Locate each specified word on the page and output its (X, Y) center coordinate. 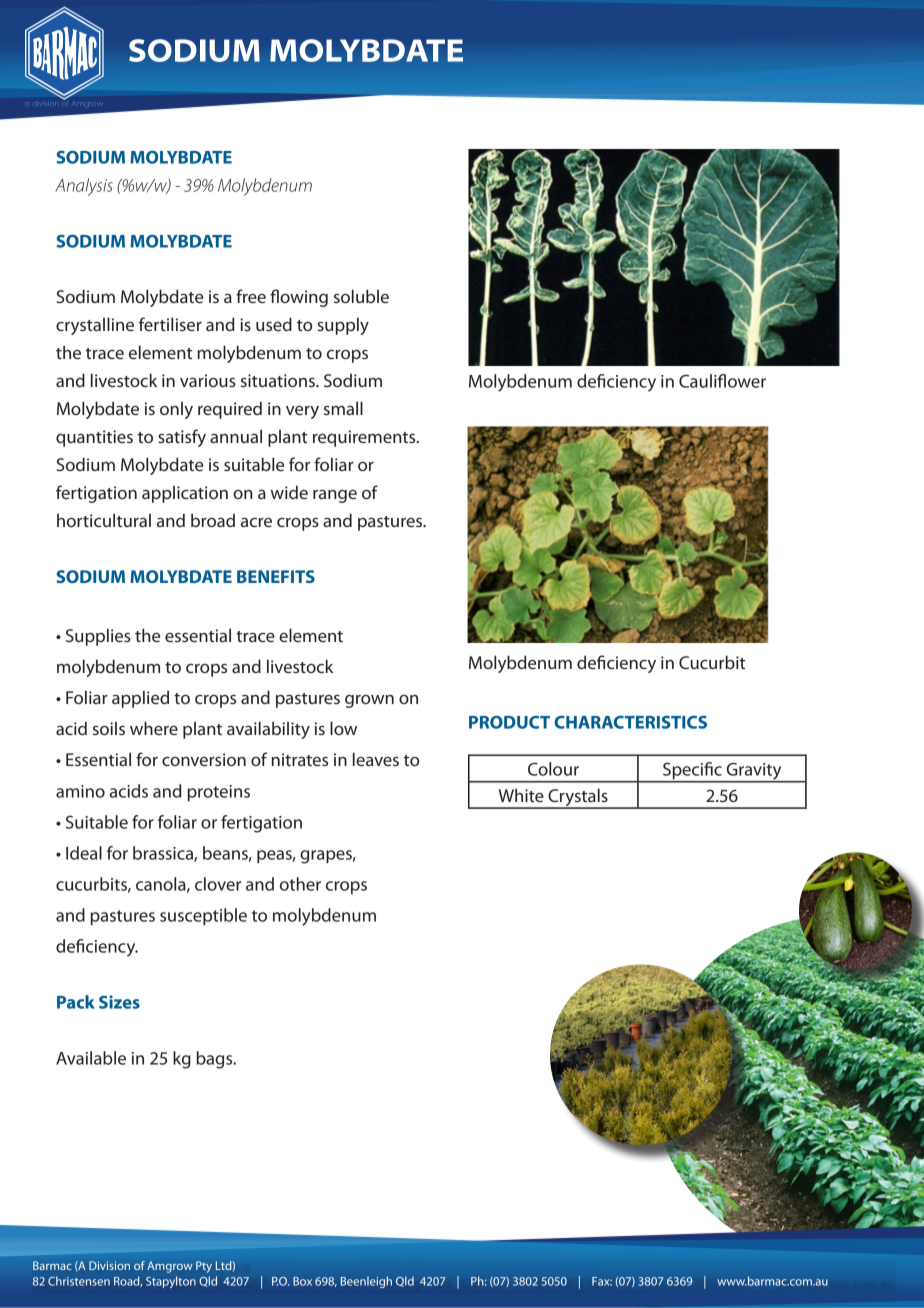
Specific (692, 772)
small (343, 408)
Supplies (98, 637)
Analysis (84, 187)
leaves (376, 759)
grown (369, 701)
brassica (164, 854)
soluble (361, 296)
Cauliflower (722, 381)
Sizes (119, 1002)
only (176, 410)
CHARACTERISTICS (630, 722)
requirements (365, 438)
